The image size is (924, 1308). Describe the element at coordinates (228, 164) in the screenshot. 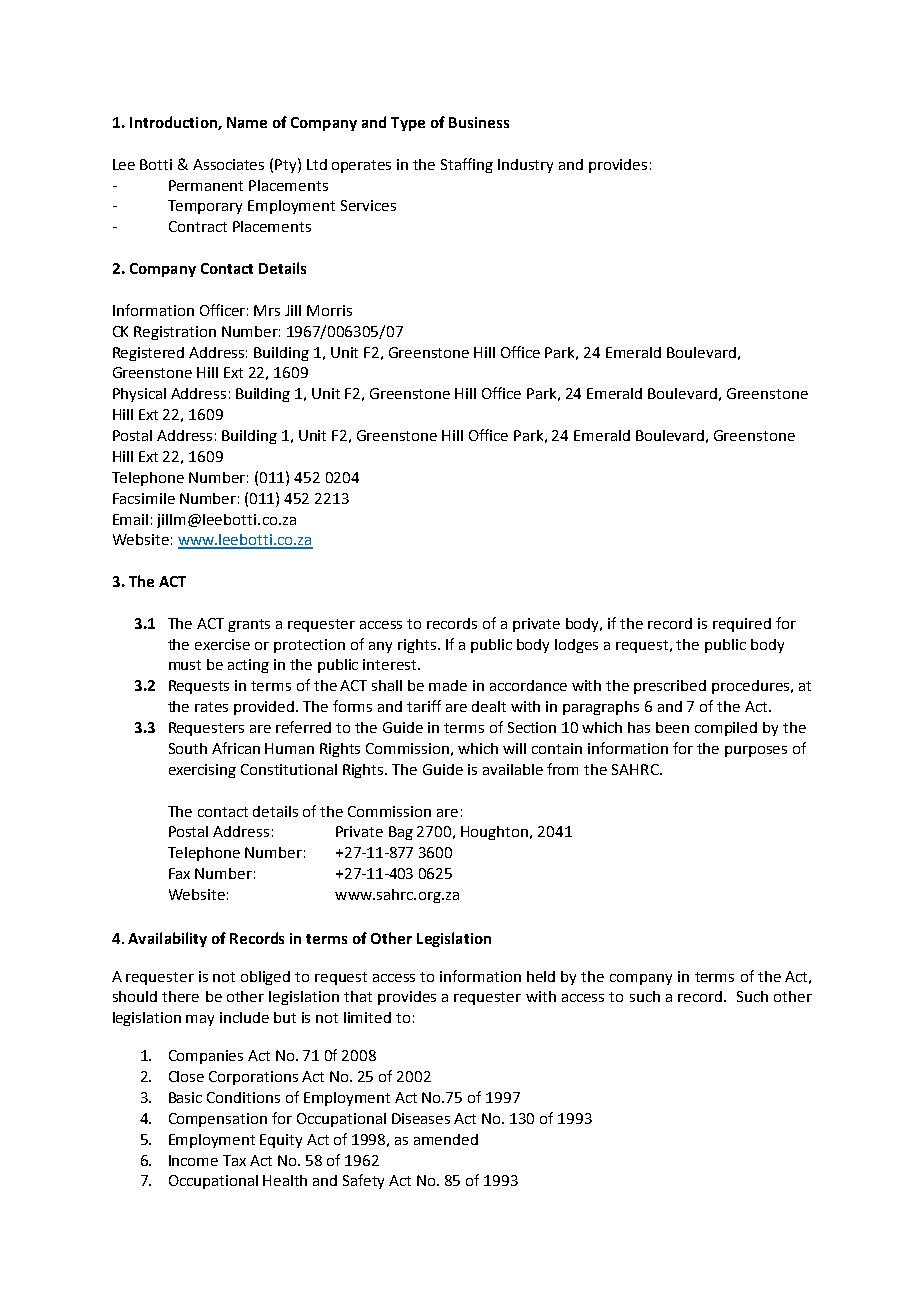

I see `Associates` at that location.
